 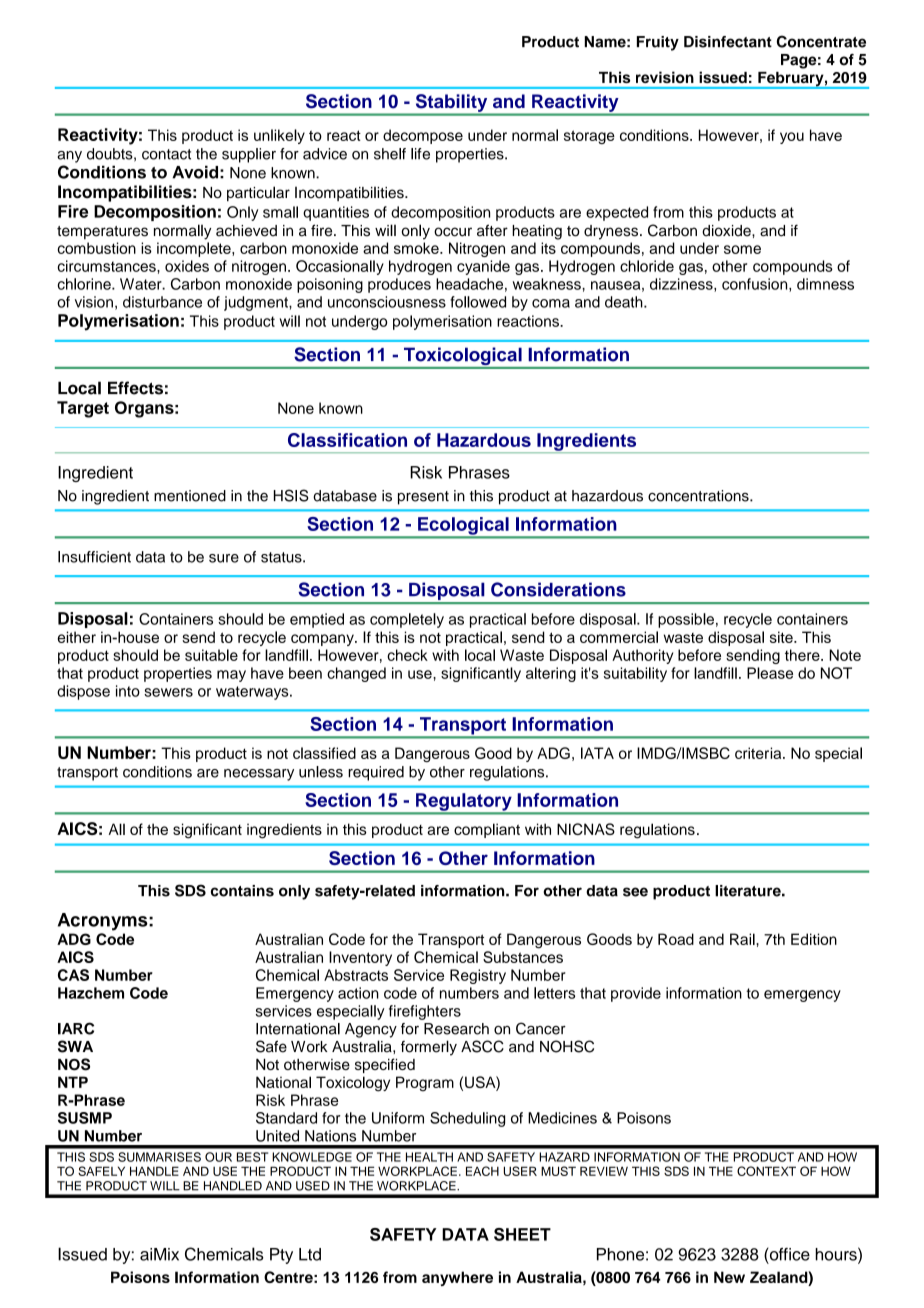 What do you see at coordinates (770, 673) in the screenshot?
I see `Please` at bounding box center [770, 673].
